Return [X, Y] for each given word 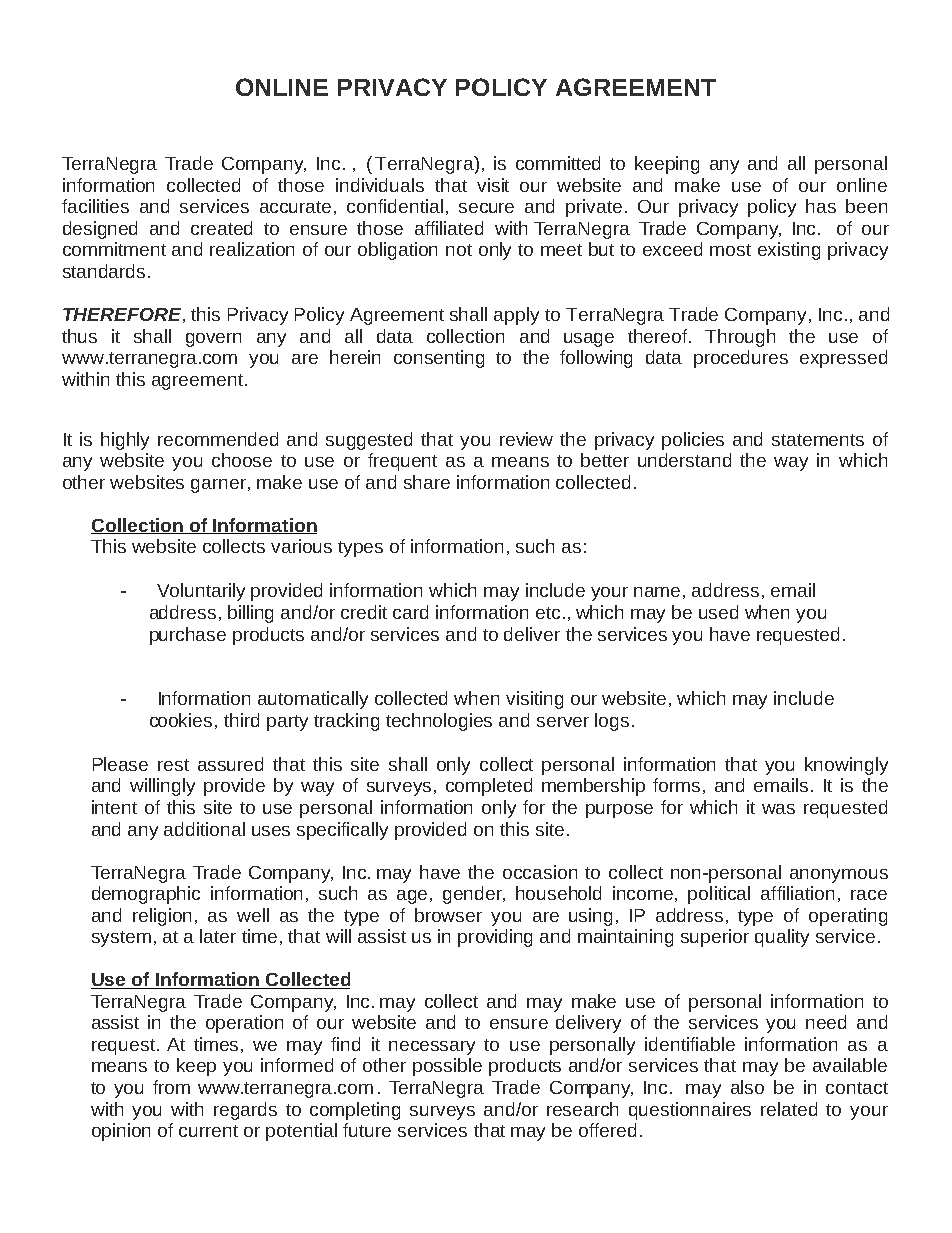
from [171, 1087]
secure [486, 208]
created [221, 228]
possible [447, 1067]
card [410, 612]
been [866, 206]
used [718, 612]
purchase [188, 636]
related [789, 1109]
